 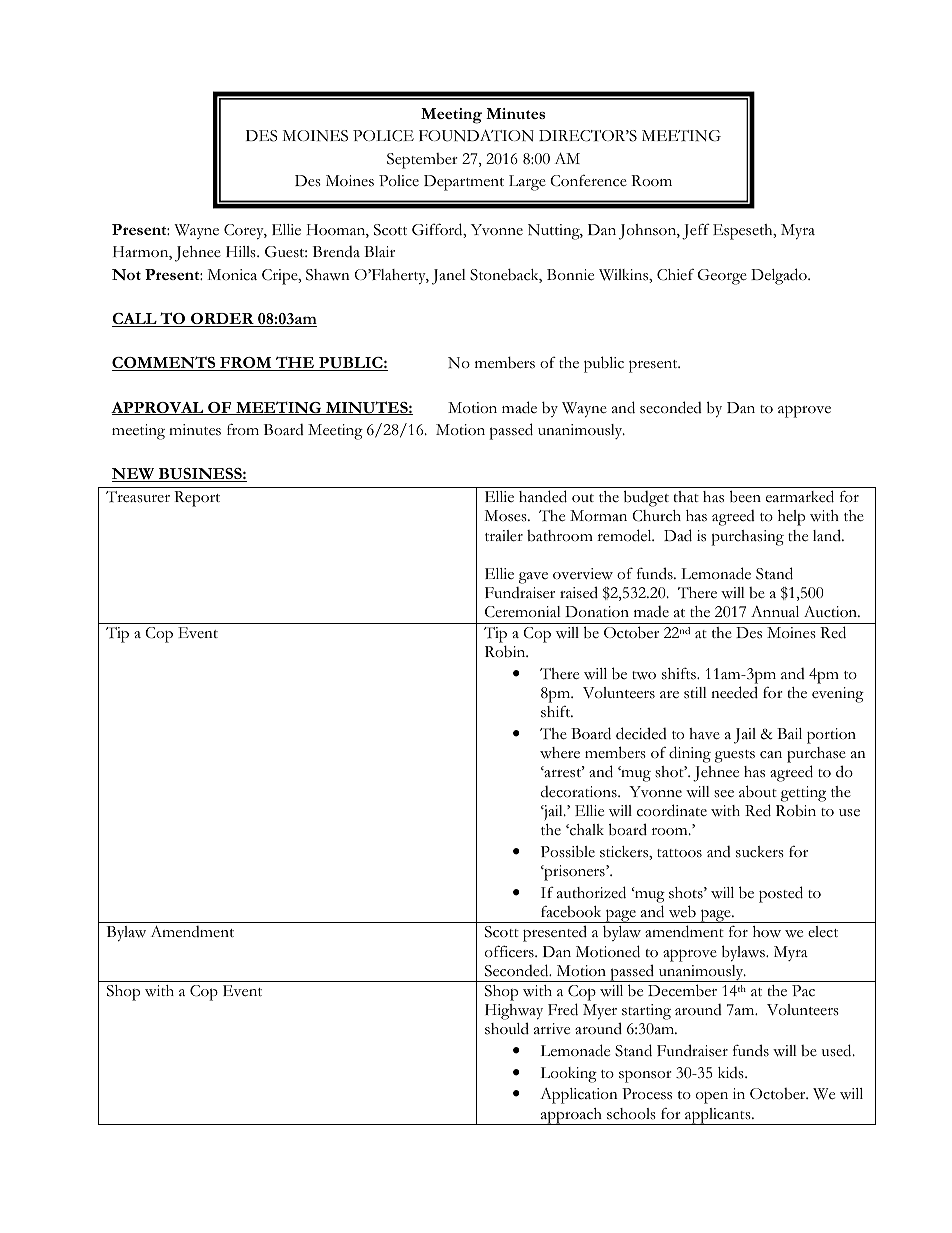 I want to click on kids, so click(x=732, y=1073).
